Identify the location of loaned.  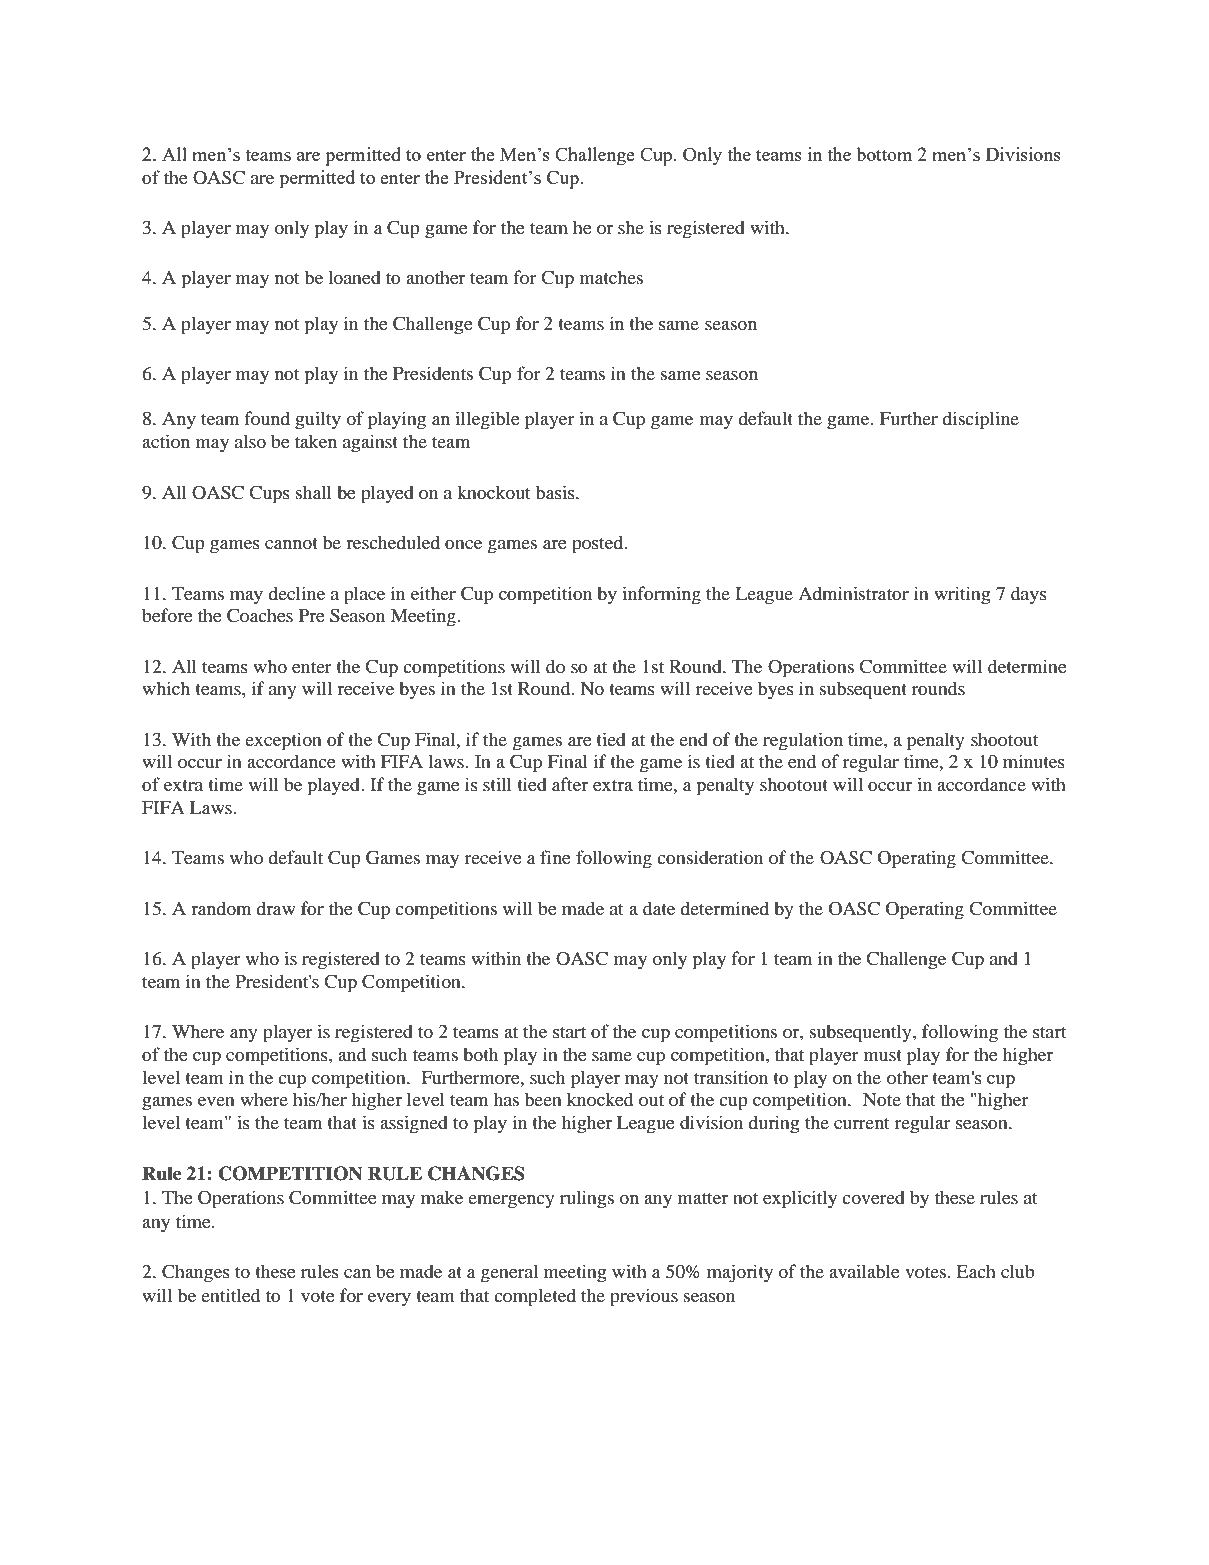
(355, 277).
